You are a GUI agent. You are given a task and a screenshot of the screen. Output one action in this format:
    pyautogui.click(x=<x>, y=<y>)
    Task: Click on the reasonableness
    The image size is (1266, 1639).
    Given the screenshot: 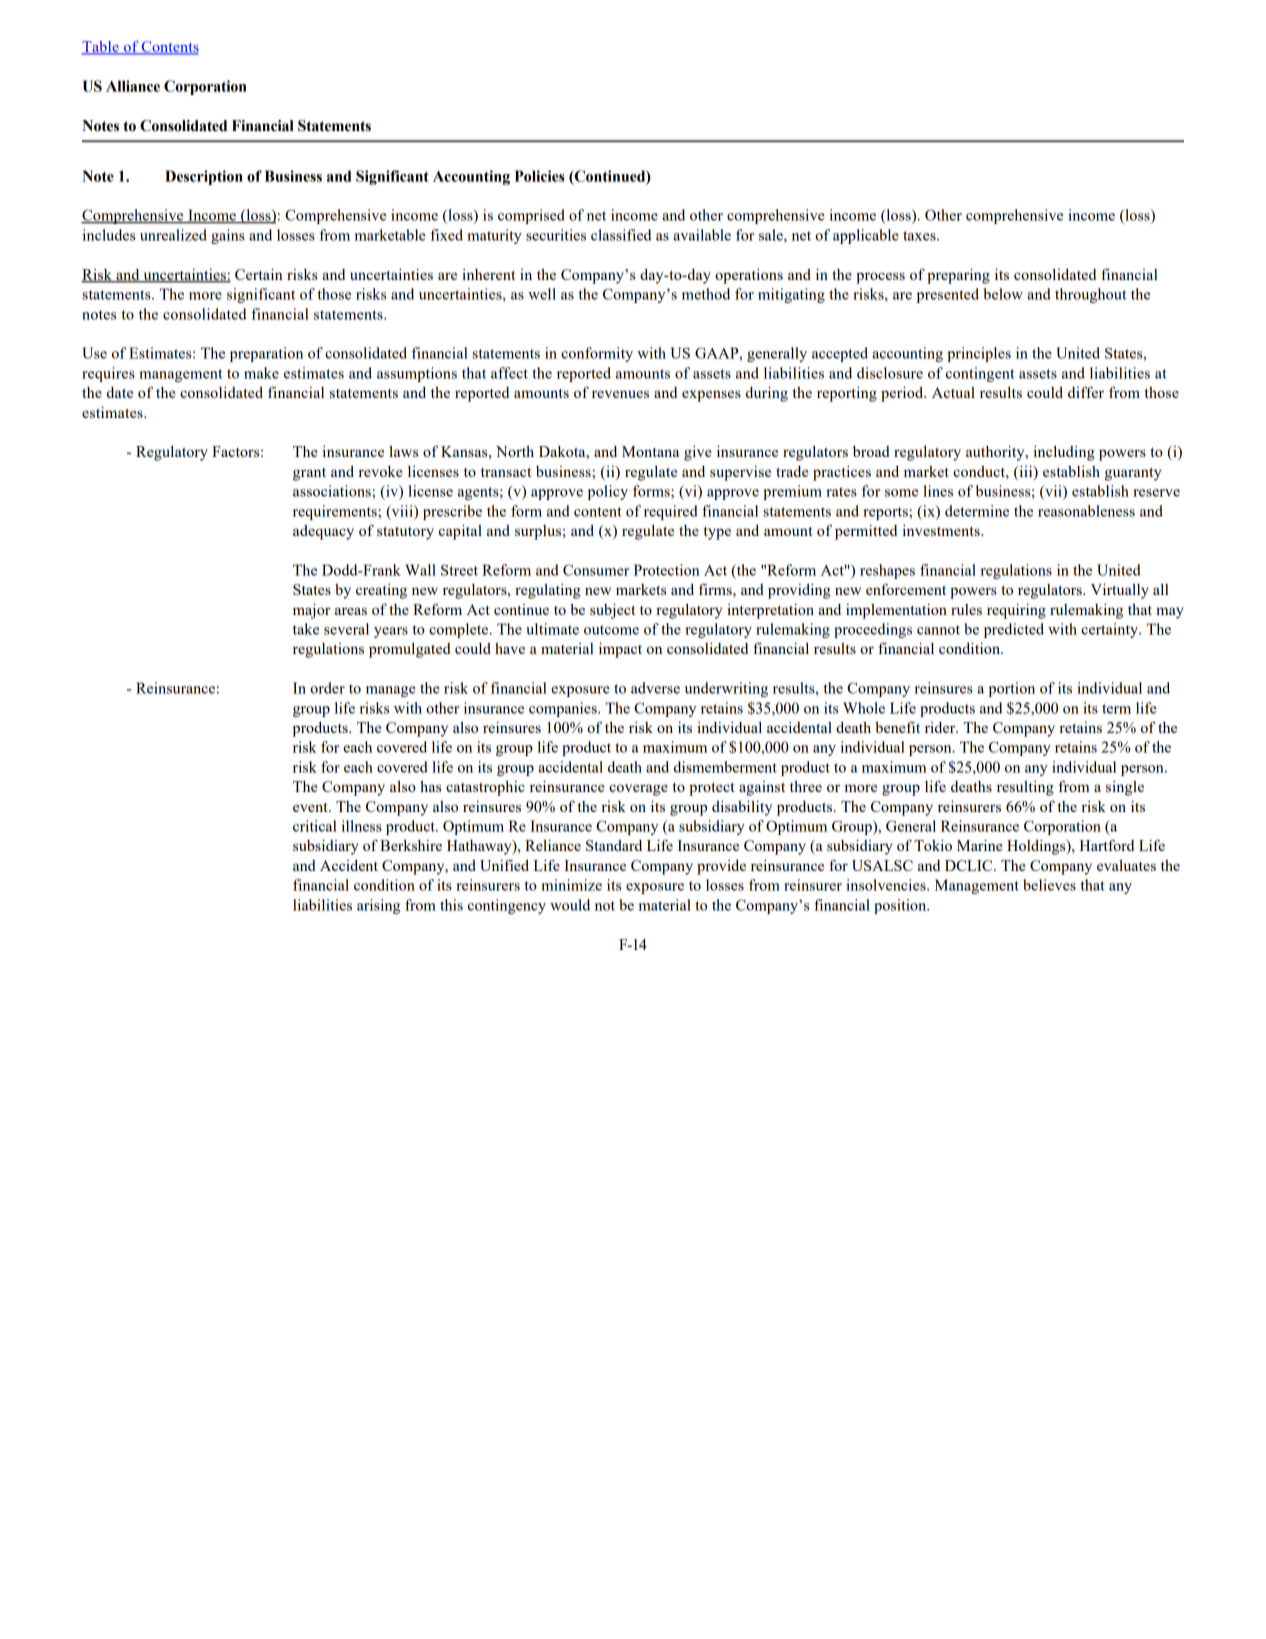 What is the action you would take?
    pyautogui.click(x=1086, y=511)
